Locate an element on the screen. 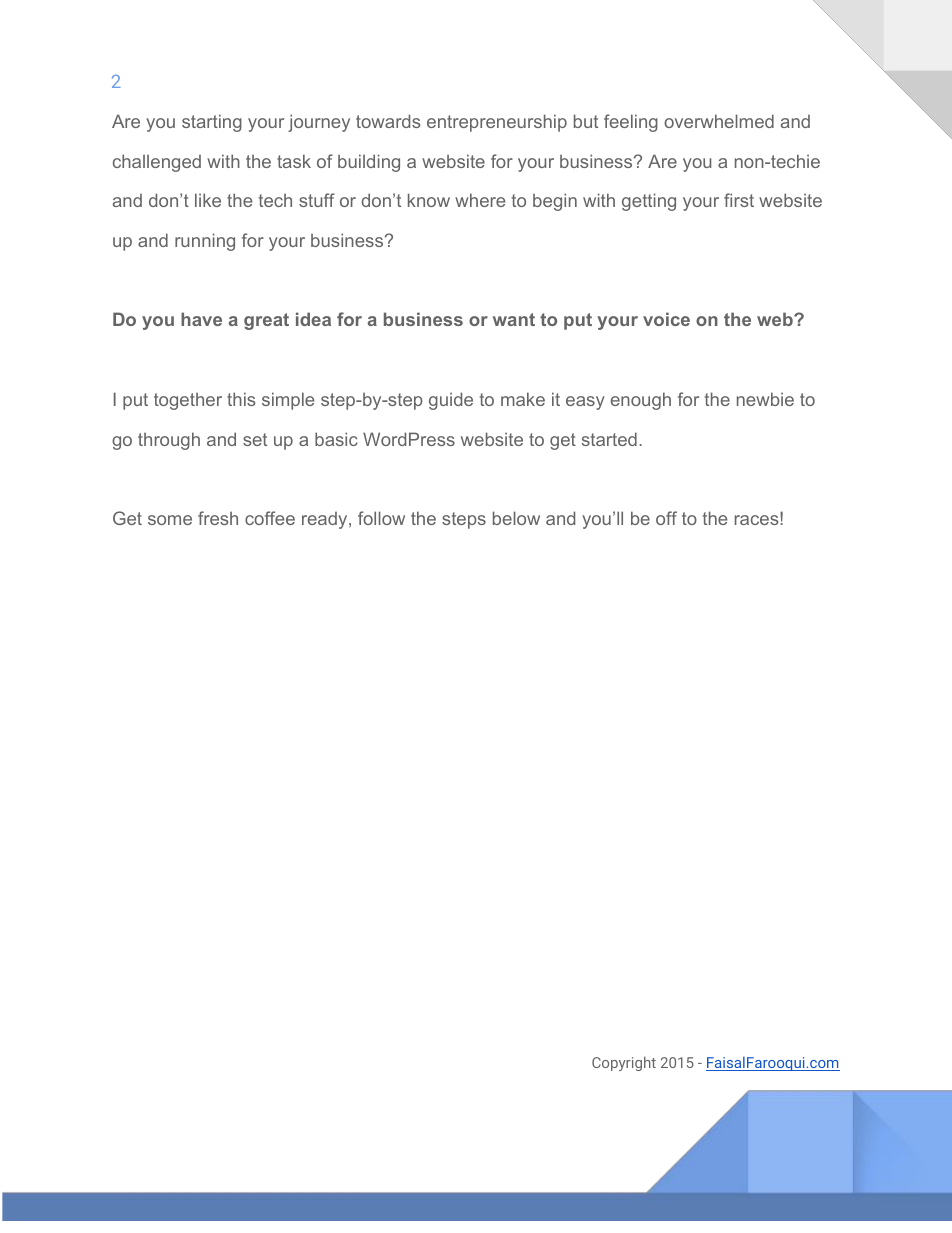  enough is located at coordinates (641, 401).
